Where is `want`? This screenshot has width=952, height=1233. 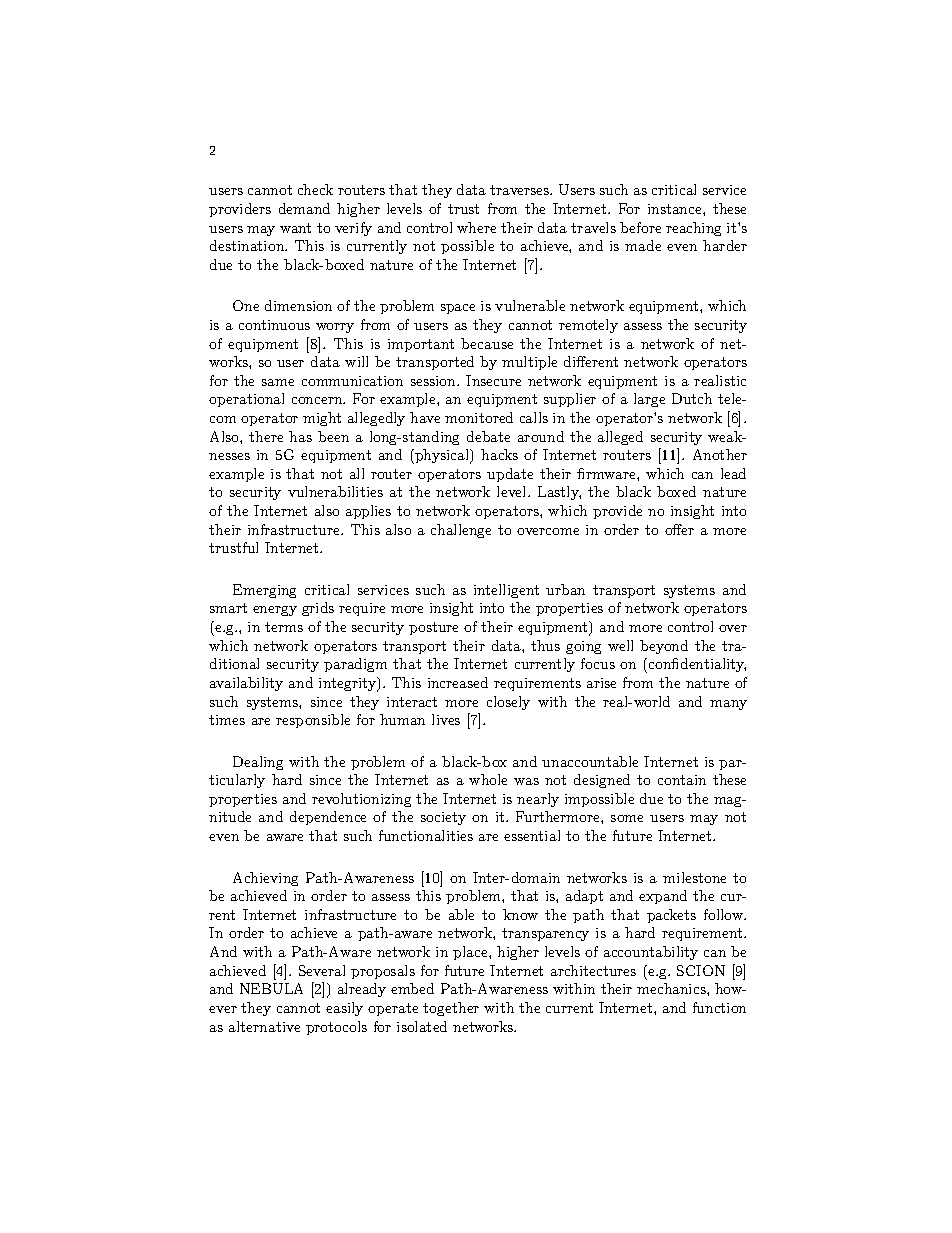
want is located at coordinates (295, 228).
